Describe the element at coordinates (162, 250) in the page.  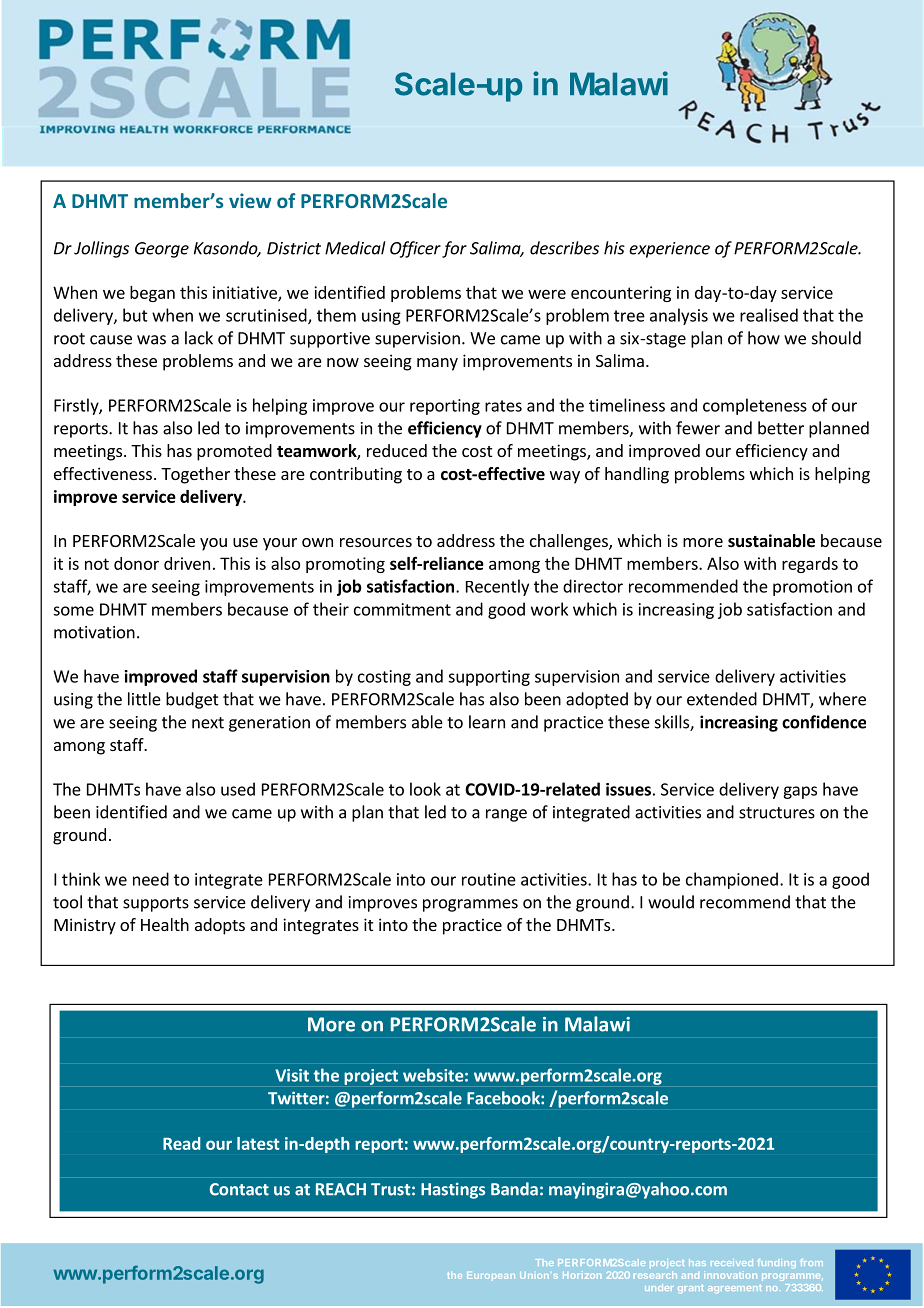
I see `George` at that location.
